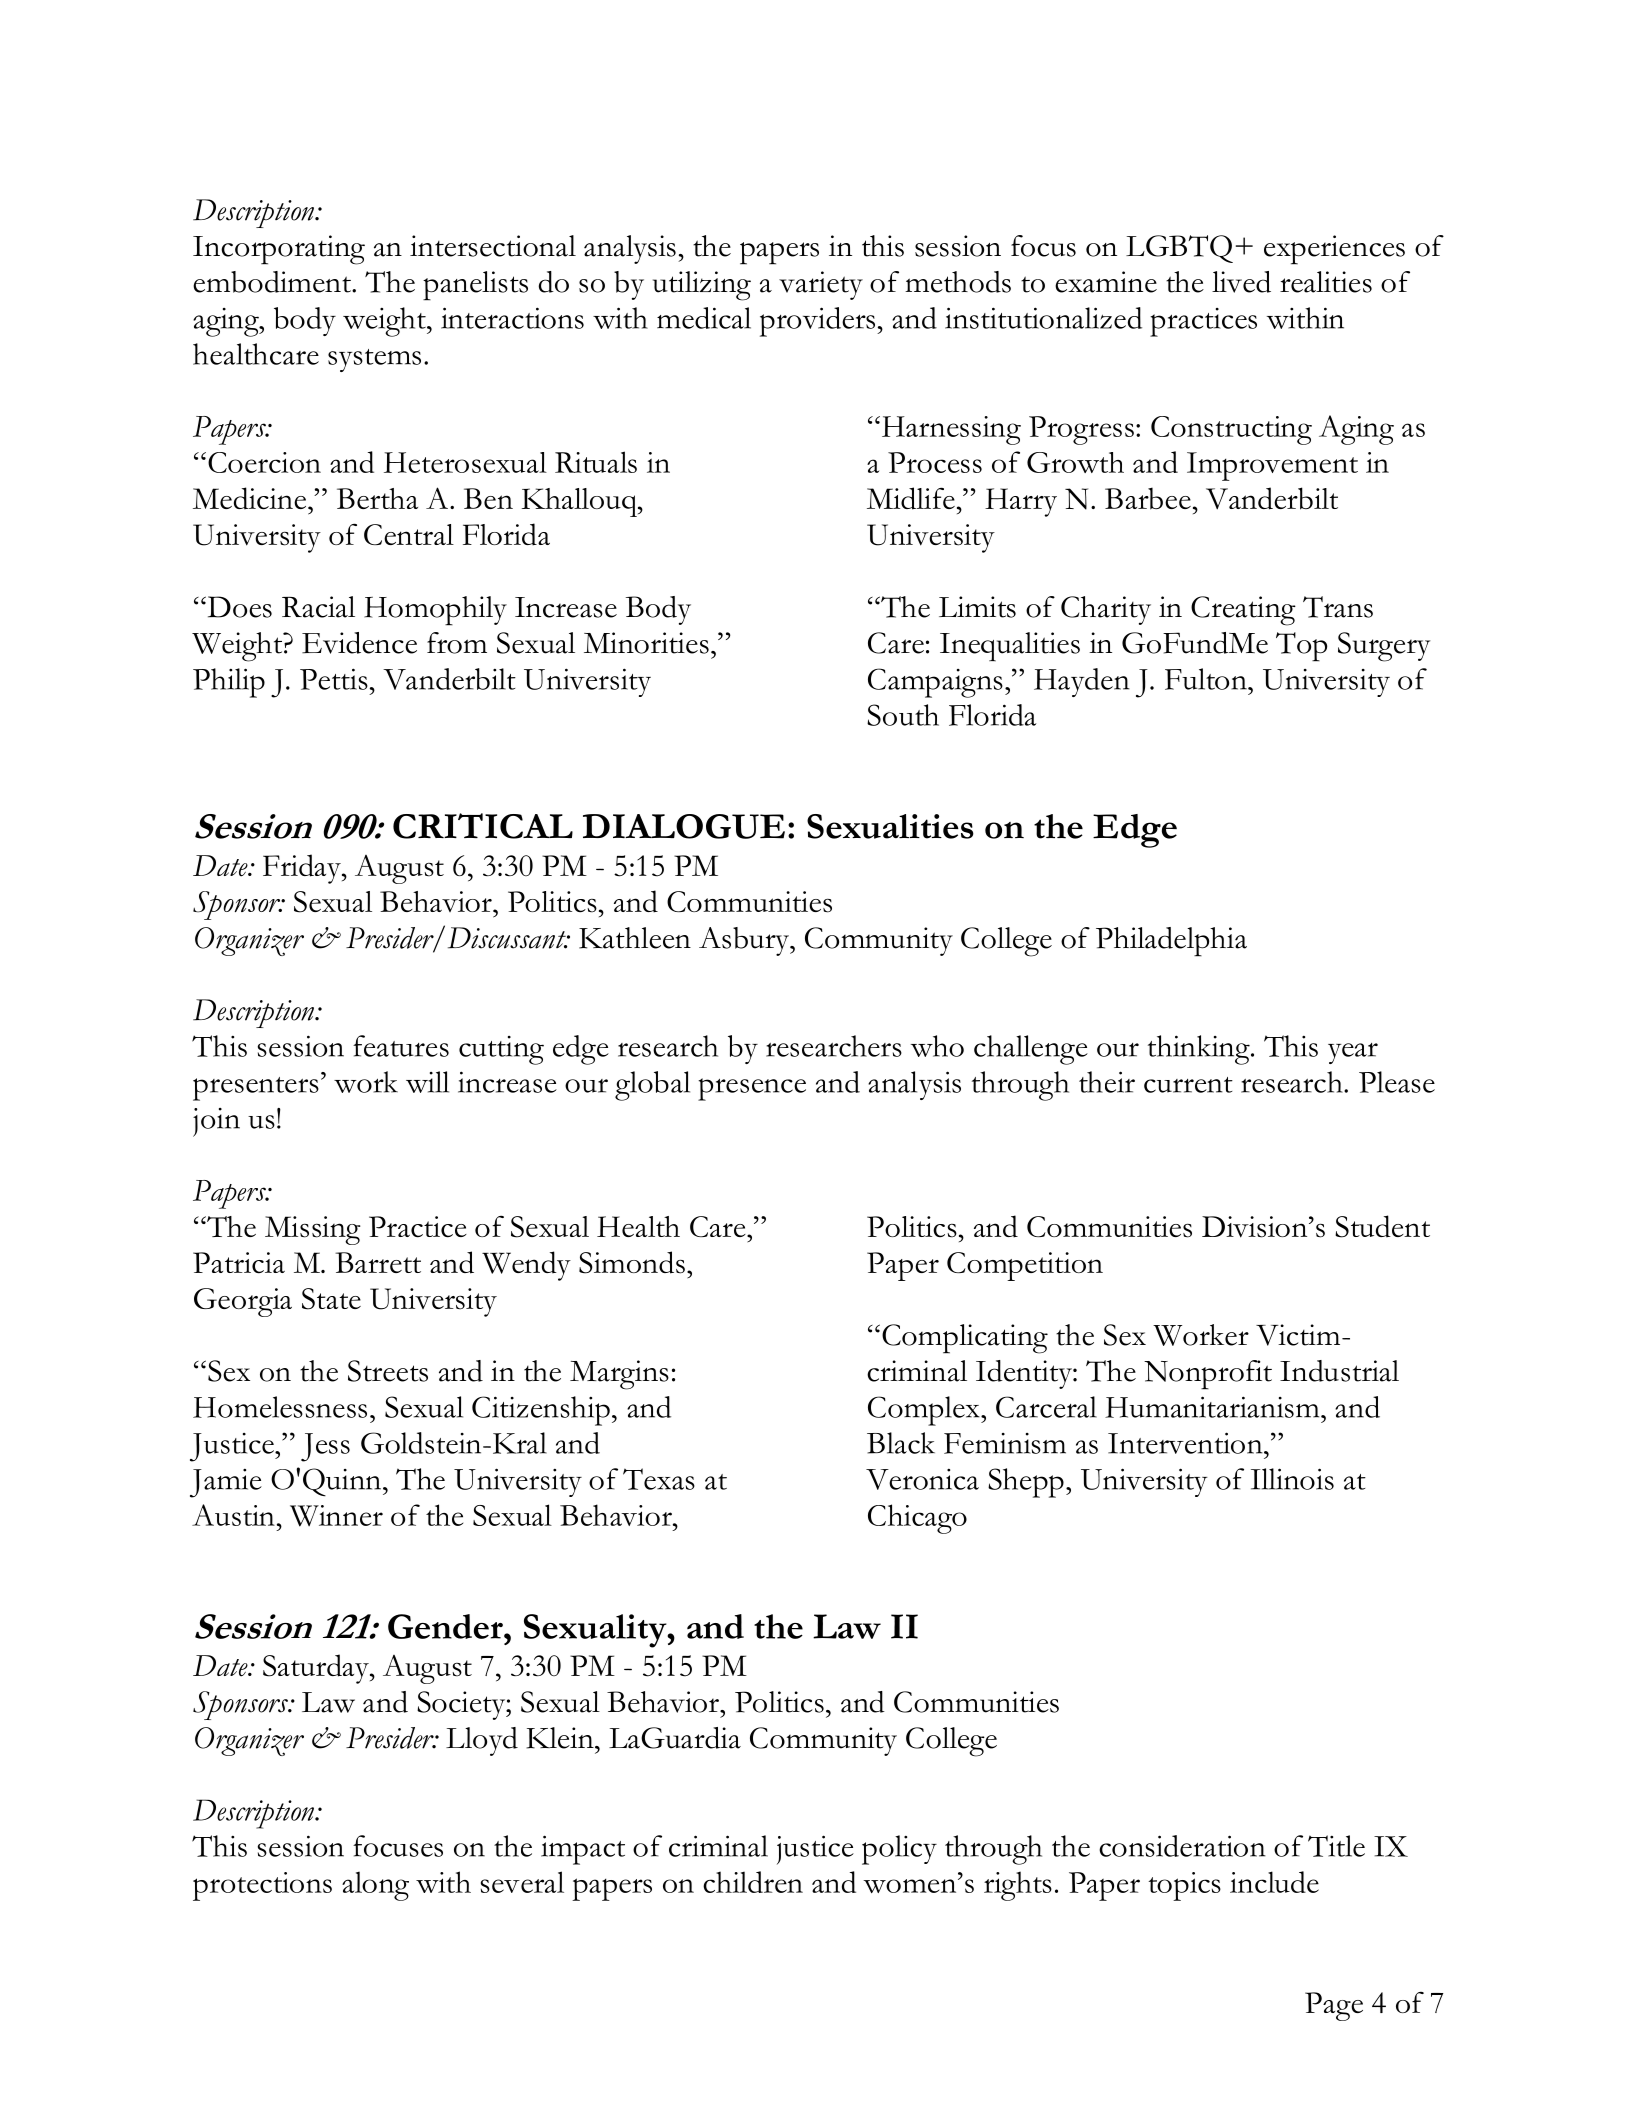 This screenshot has height=2117, width=1636. I want to click on children, so click(753, 1882).
